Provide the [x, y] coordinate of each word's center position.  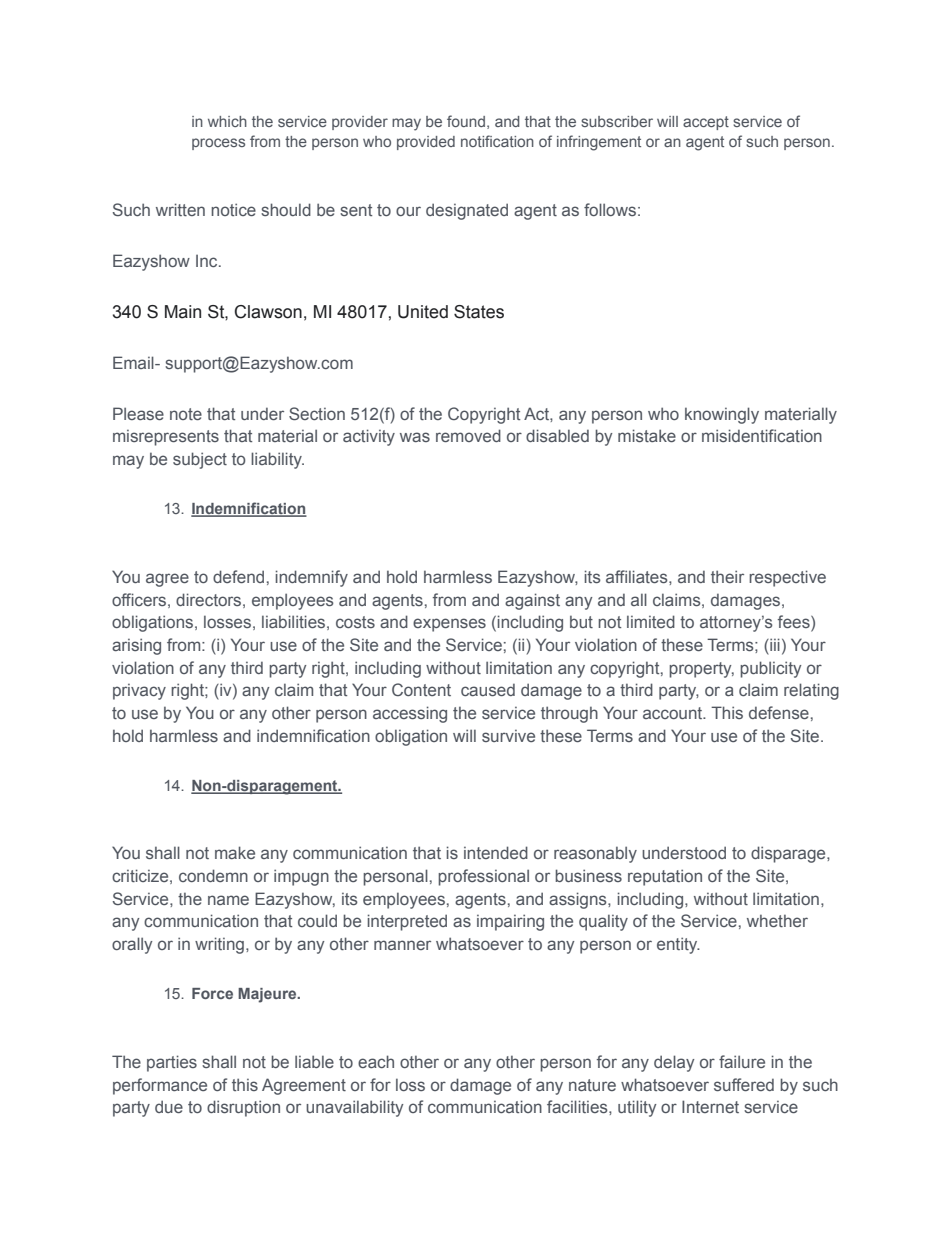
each [376, 1061]
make [235, 852]
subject [200, 460]
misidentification [762, 435]
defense [779, 712]
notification [497, 141]
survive [508, 736]
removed [468, 435]
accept [706, 123]
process [218, 144]
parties [172, 1063]
